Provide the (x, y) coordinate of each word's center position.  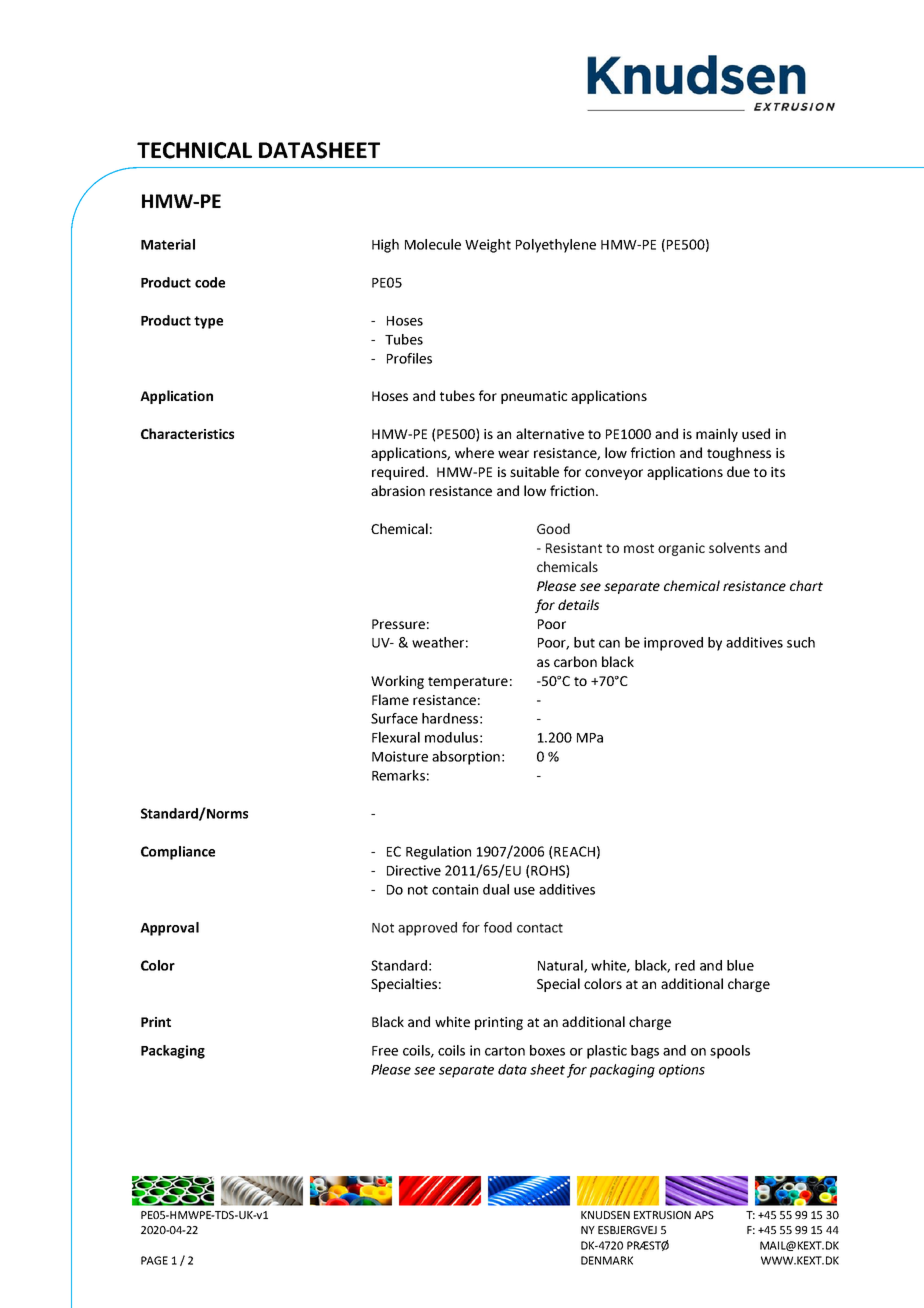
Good (553, 528)
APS (704, 1215)
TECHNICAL (194, 150)
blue (740, 965)
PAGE (154, 1260)
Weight (488, 246)
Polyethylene (556, 246)
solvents (734, 547)
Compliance (178, 853)
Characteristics (187, 433)
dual (496, 889)
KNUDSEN (605, 1215)
